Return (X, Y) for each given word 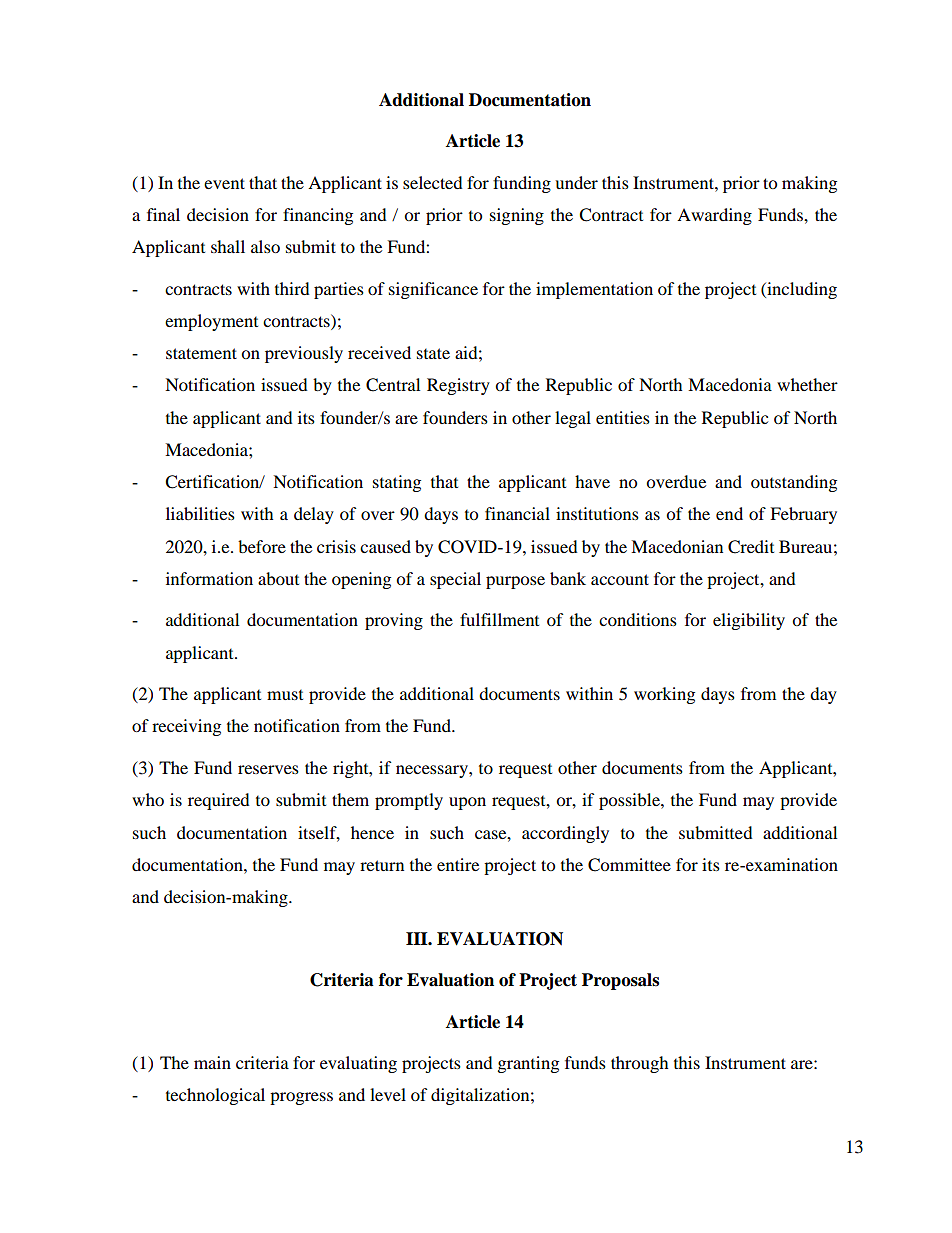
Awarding (714, 216)
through (640, 1064)
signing (517, 216)
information (209, 578)
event (224, 183)
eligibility (749, 621)
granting (528, 1064)
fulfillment (499, 619)
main (212, 1062)
